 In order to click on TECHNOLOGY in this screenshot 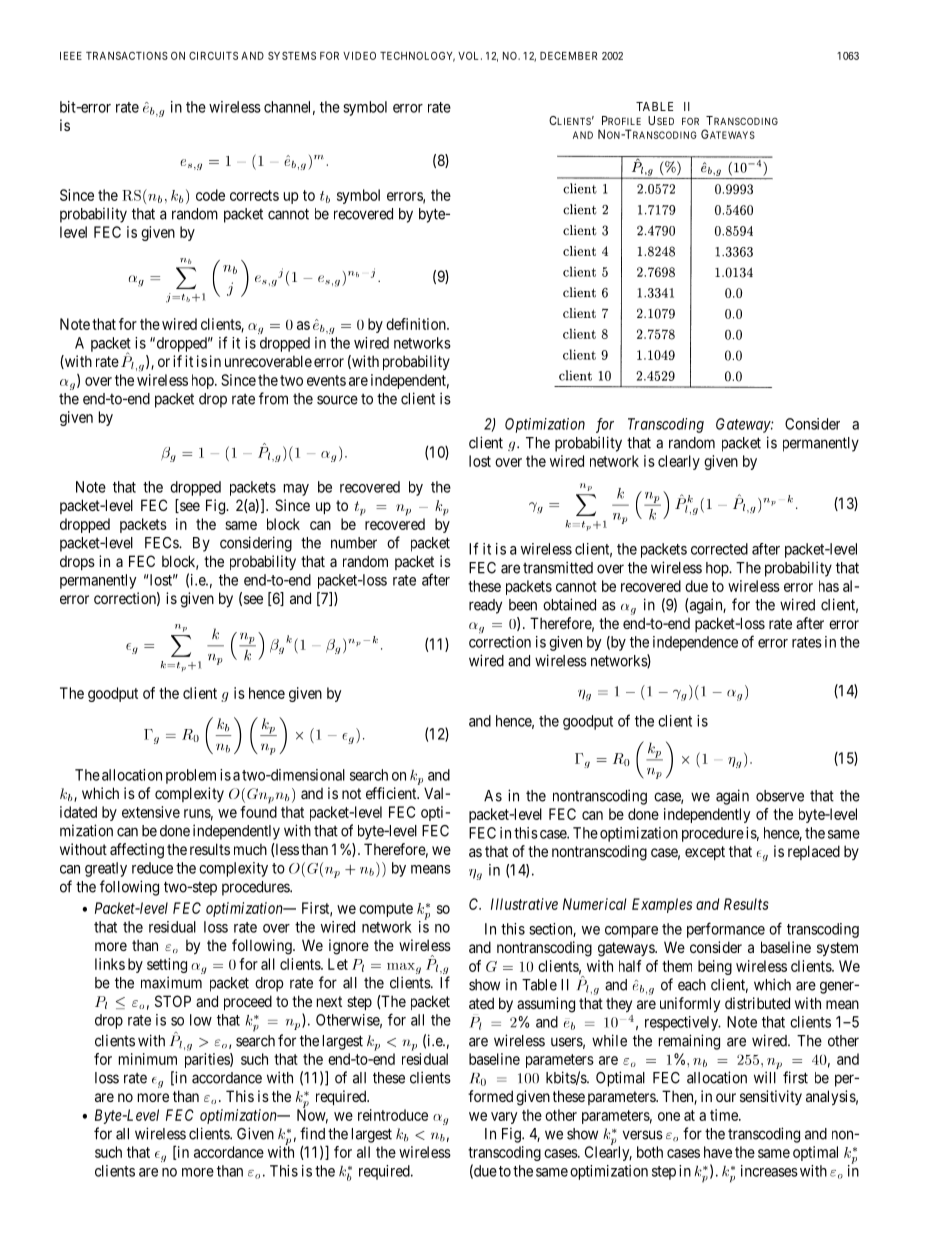, I will do `click(417, 57)`.
